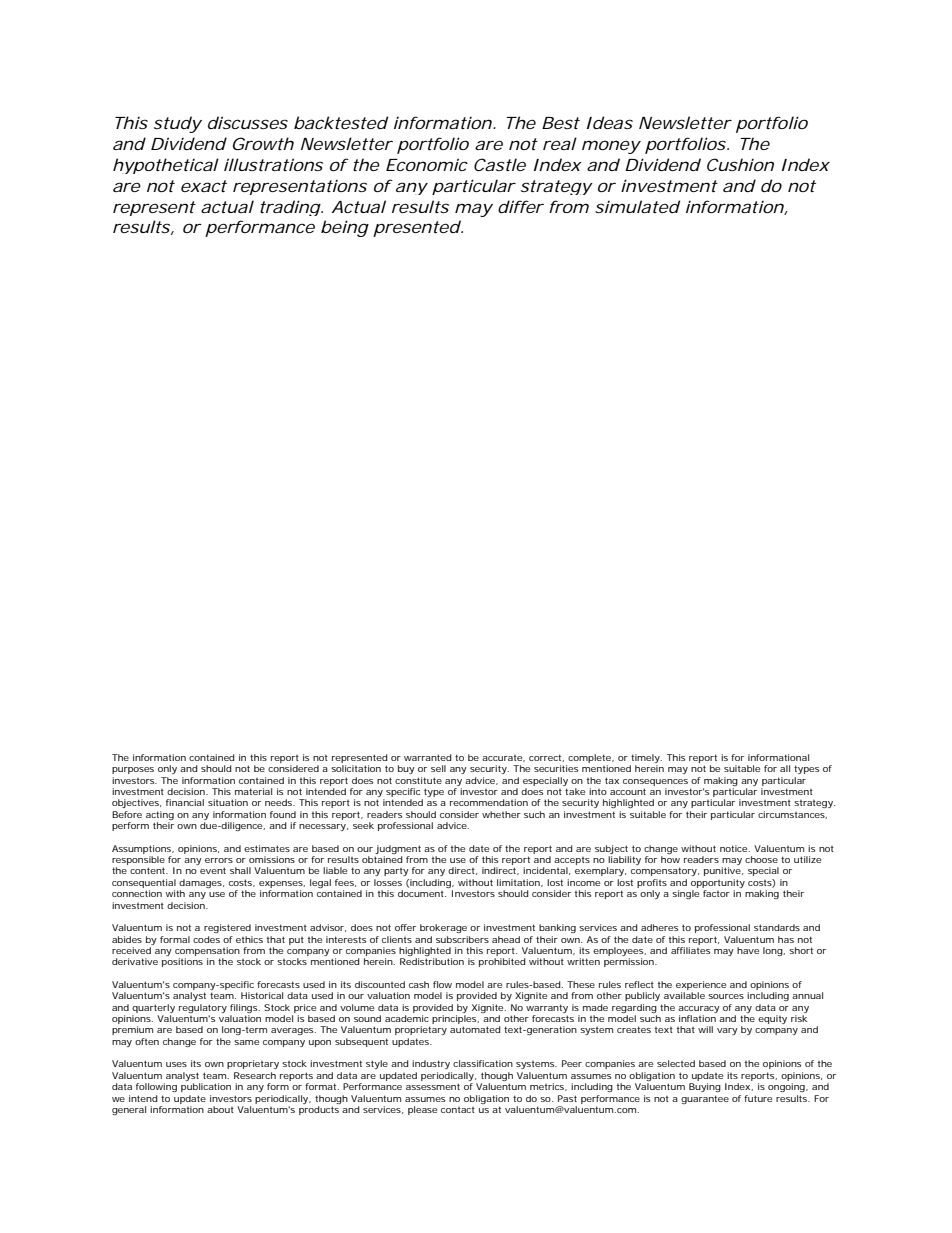 The width and height of the page is (952, 1233). Describe the element at coordinates (133, 770) in the page. I see `purposes` at that location.
